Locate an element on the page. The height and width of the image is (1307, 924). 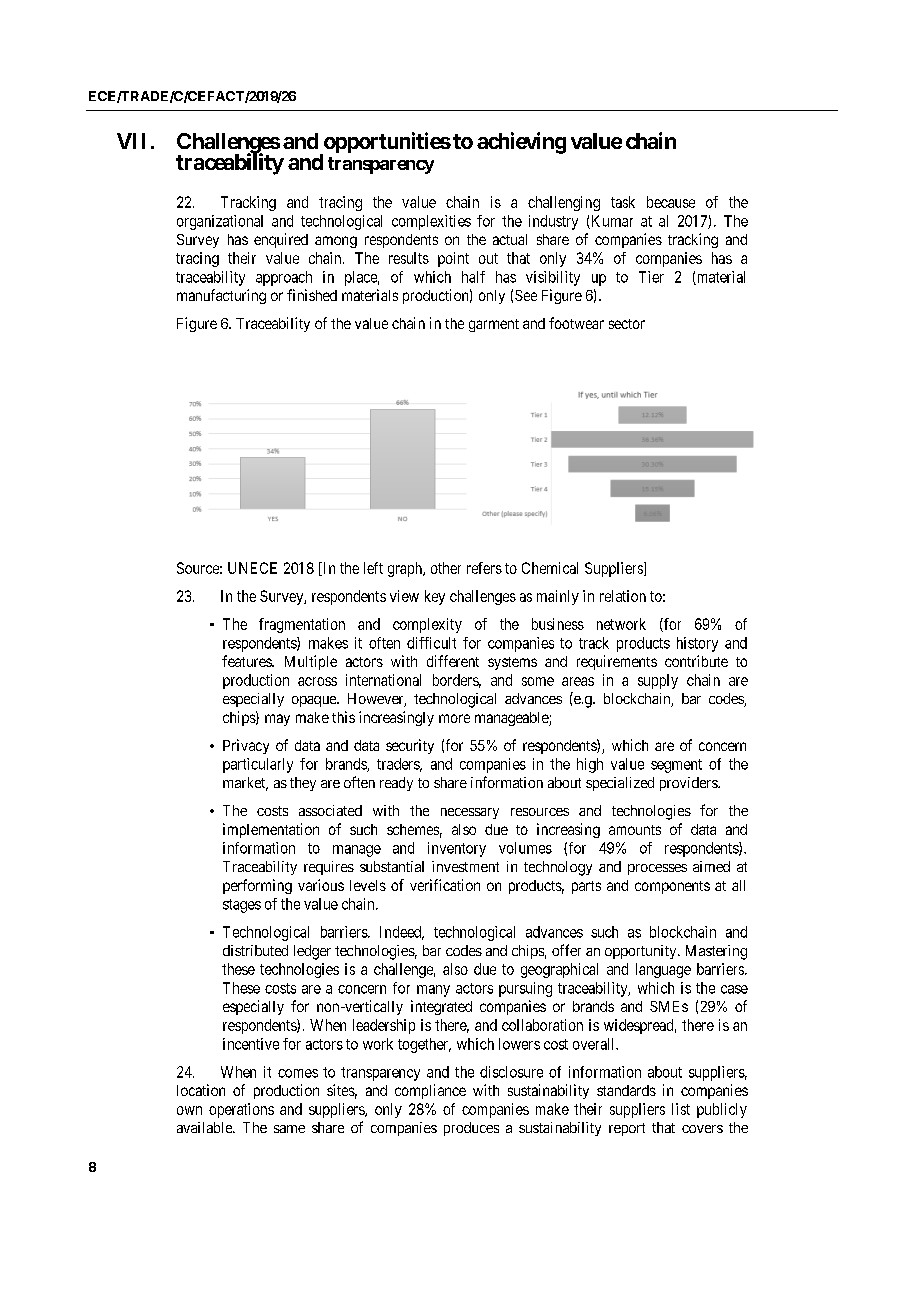
history is located at coordinates (697, 644).
